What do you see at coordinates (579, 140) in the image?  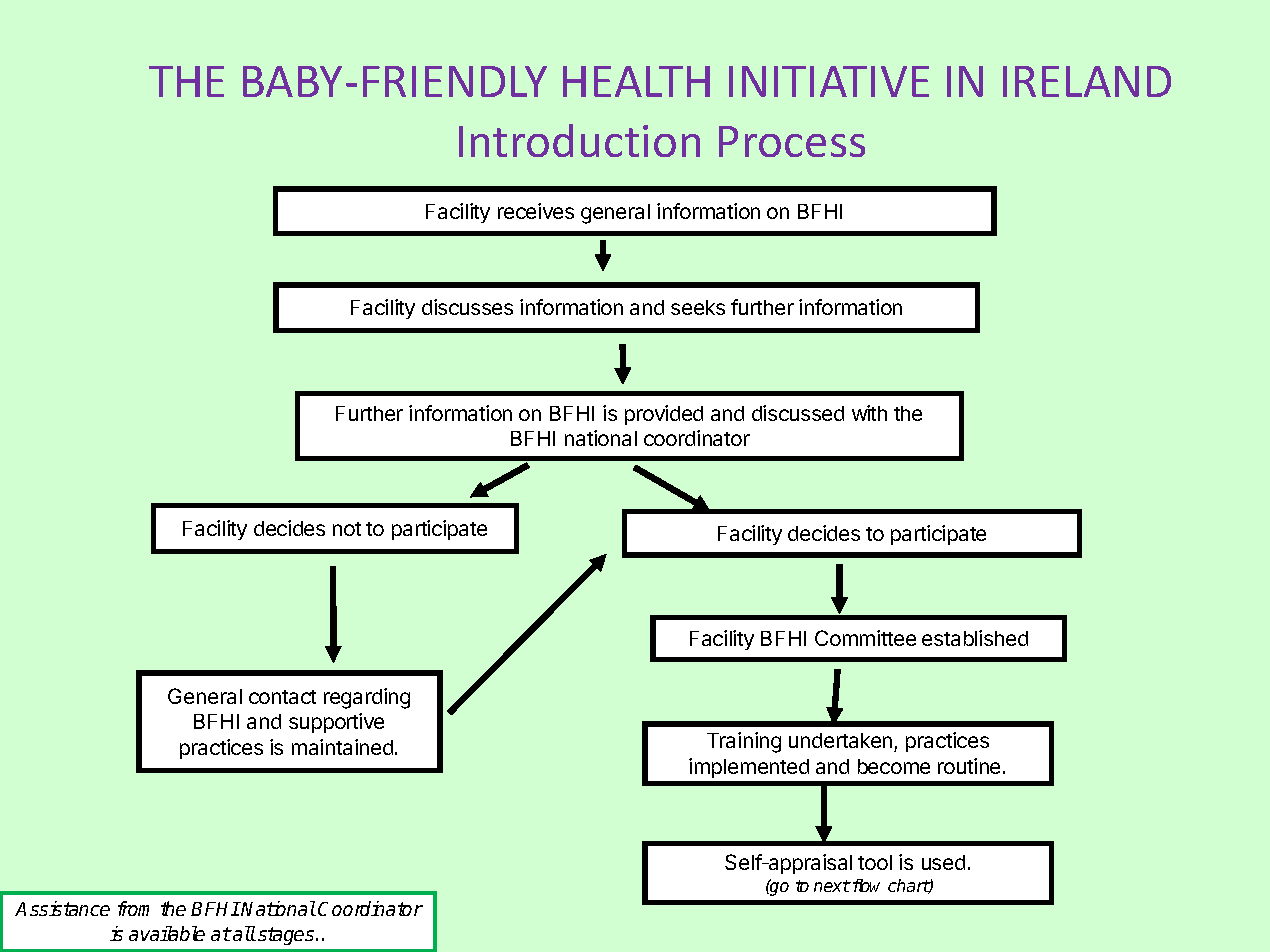 I see `Introduction` at bounding box center [579, 140].
